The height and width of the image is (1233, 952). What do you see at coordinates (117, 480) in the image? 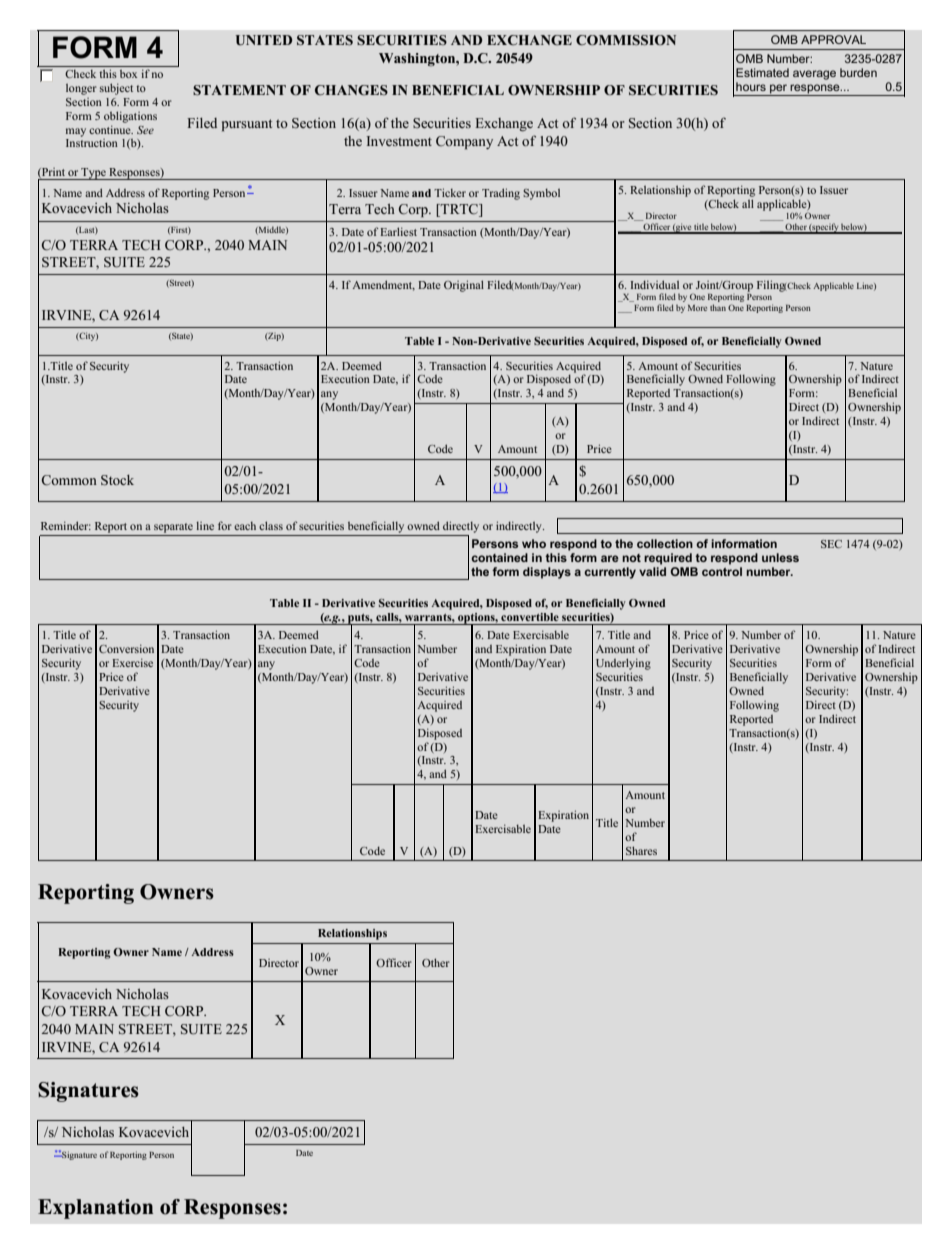
I see `Stock` at bounding box center [117, 480].
